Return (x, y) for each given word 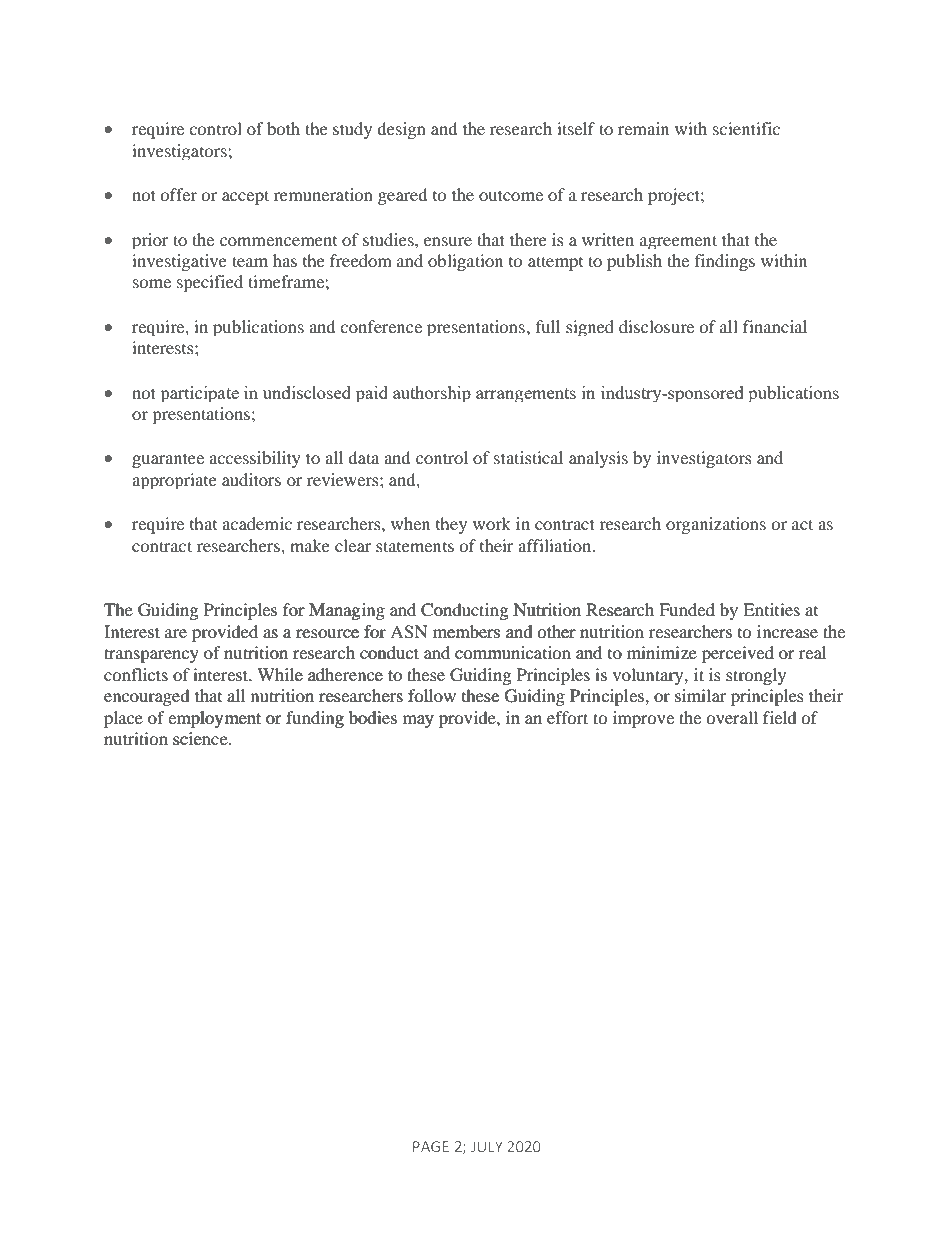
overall (732, 717)
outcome (511, 195)
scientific (746, 128)
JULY (487, 1146)
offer (178, 194)
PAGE (431, 1146)
